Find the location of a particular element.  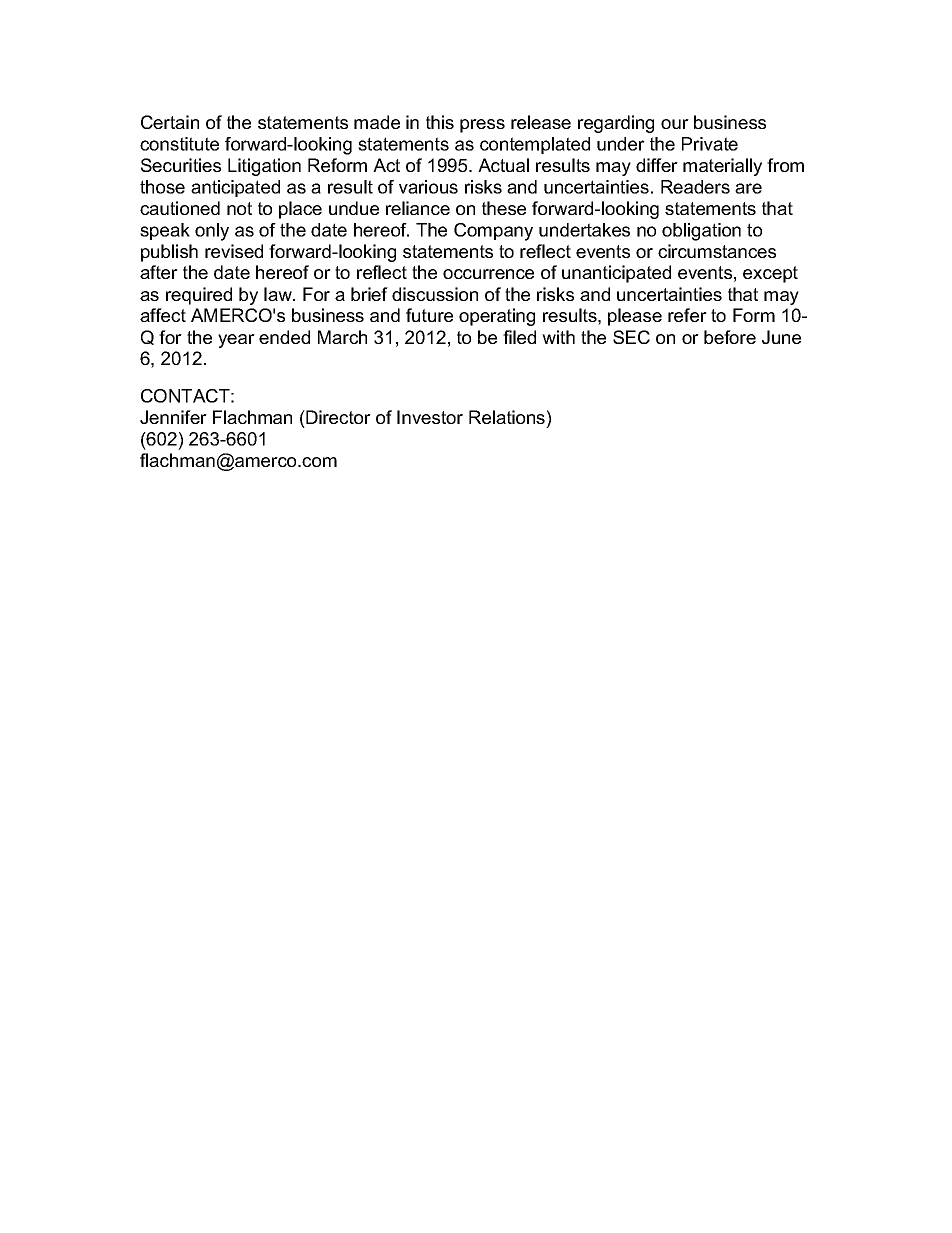

occurrence is located at coordinates (488, 274).
